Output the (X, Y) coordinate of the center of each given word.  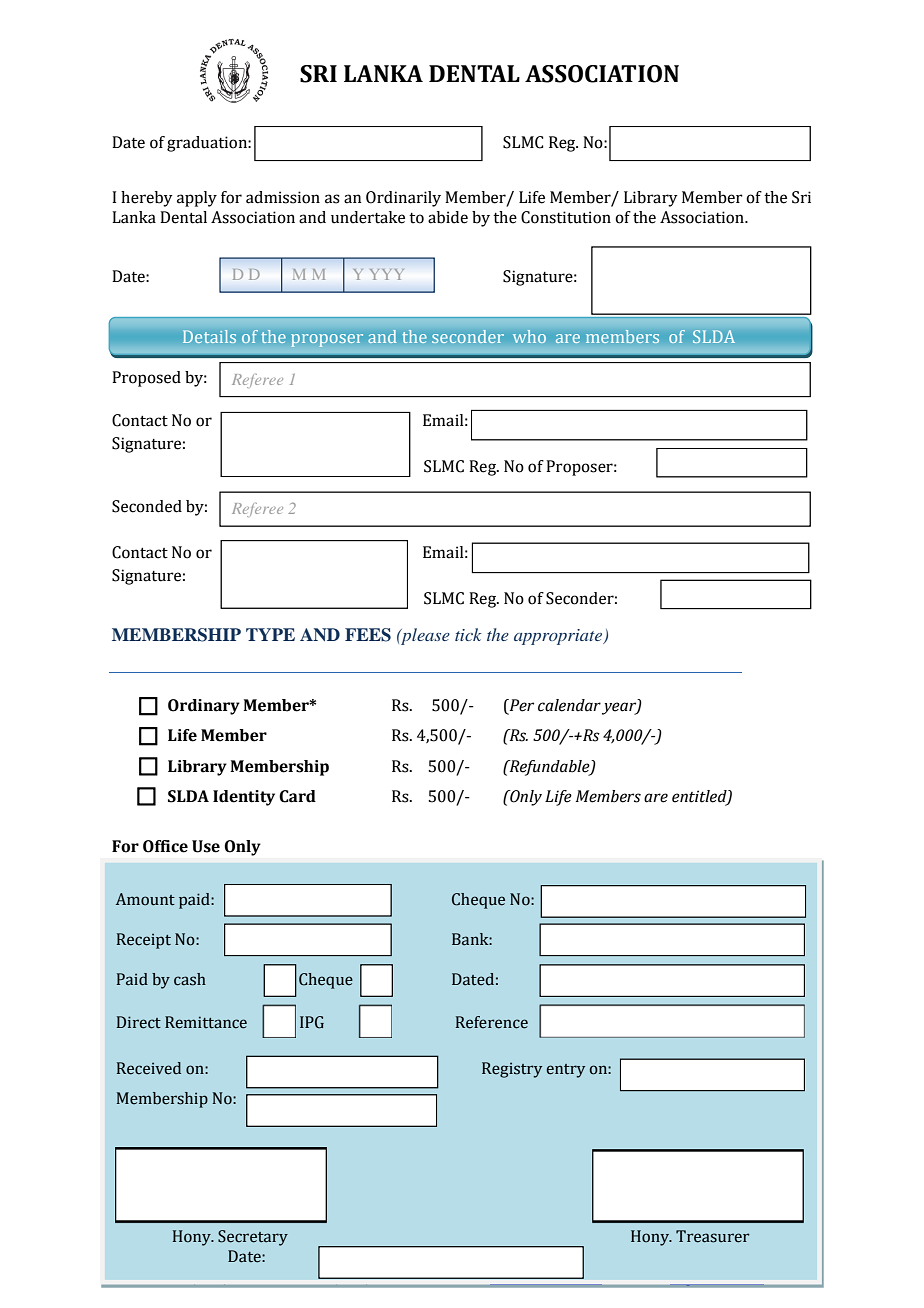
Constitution (566, 217)
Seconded (147, 506)
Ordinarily (403, 199)
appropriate (559, 637)
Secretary (253, 1238)
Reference (492, 1022)
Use (206, 846)
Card (297, 796)
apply (197, 199)
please (424, 636)
